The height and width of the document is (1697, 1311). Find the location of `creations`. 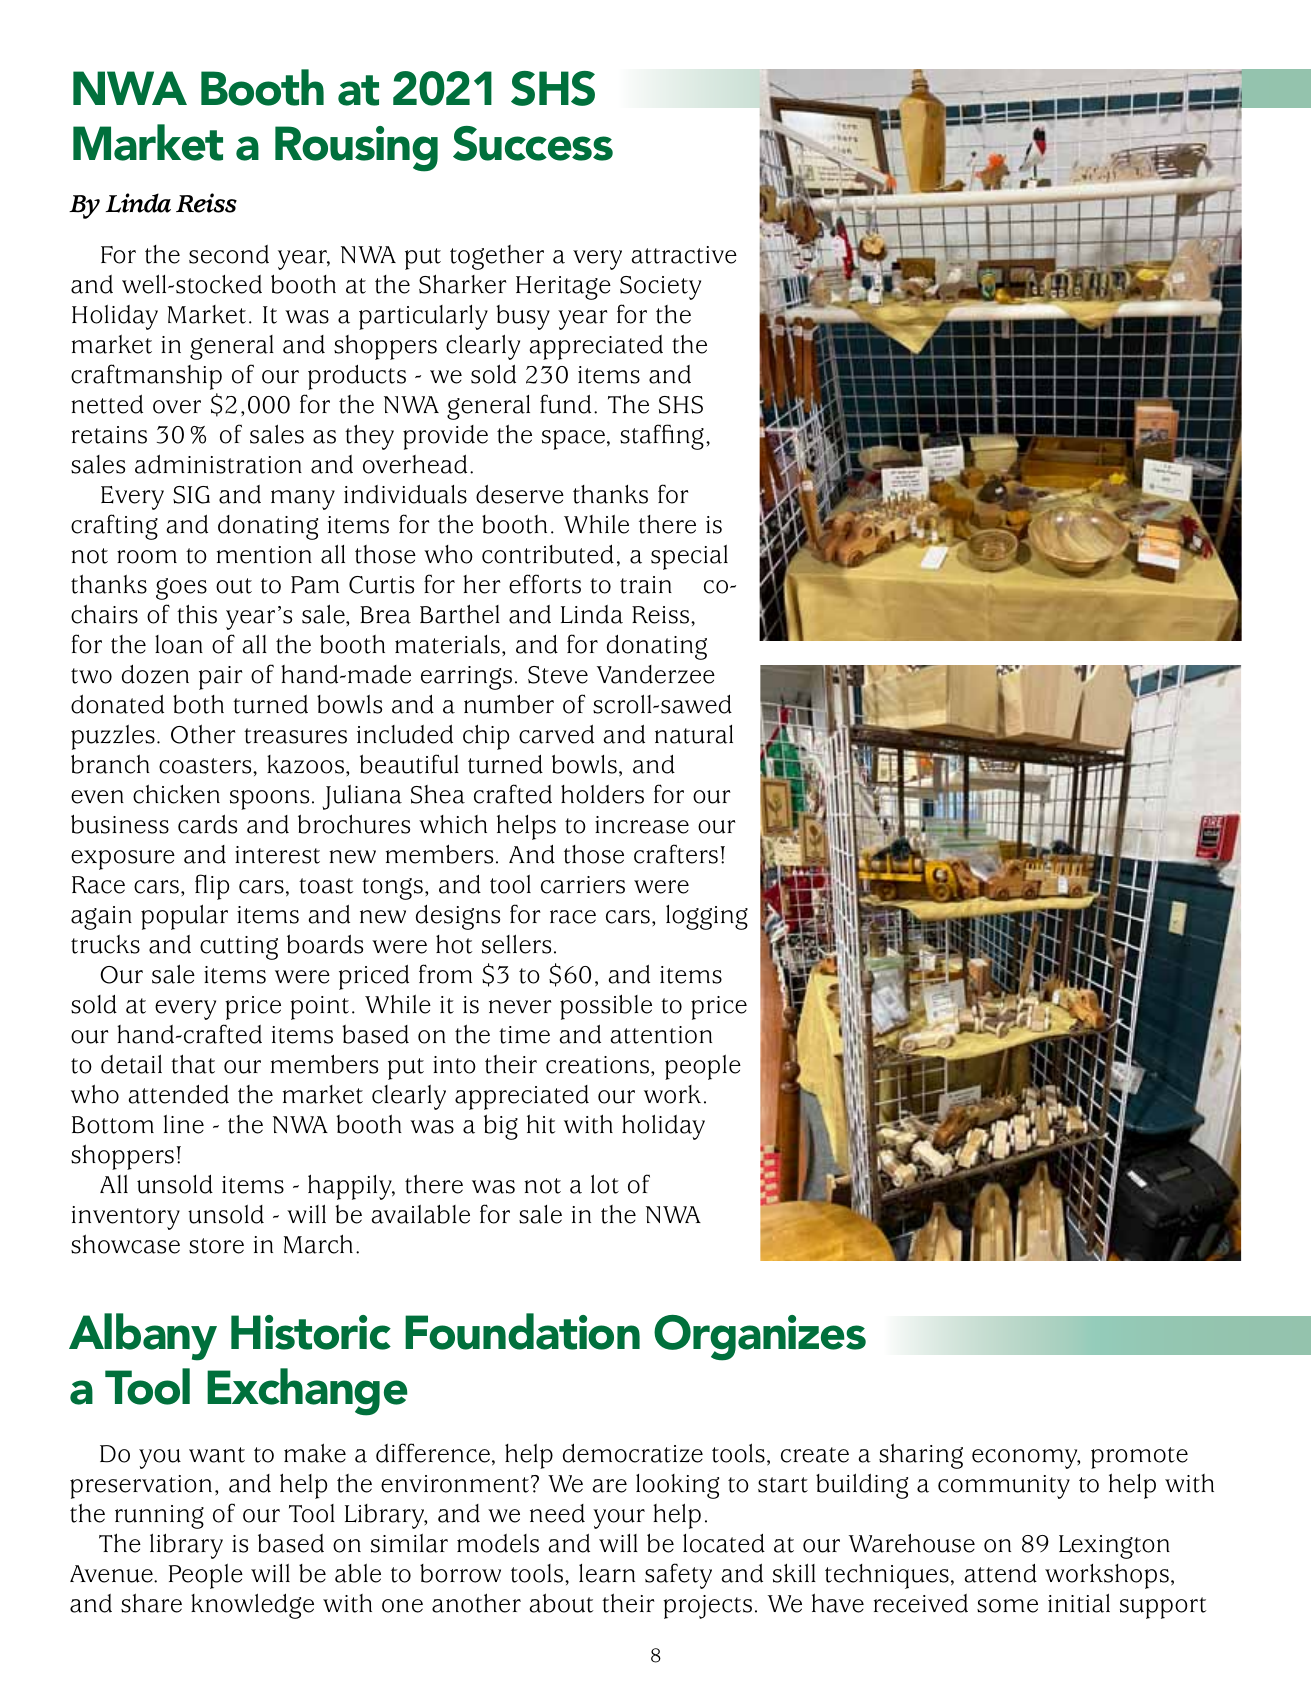

creations is located at coordinates (597, 1065).
